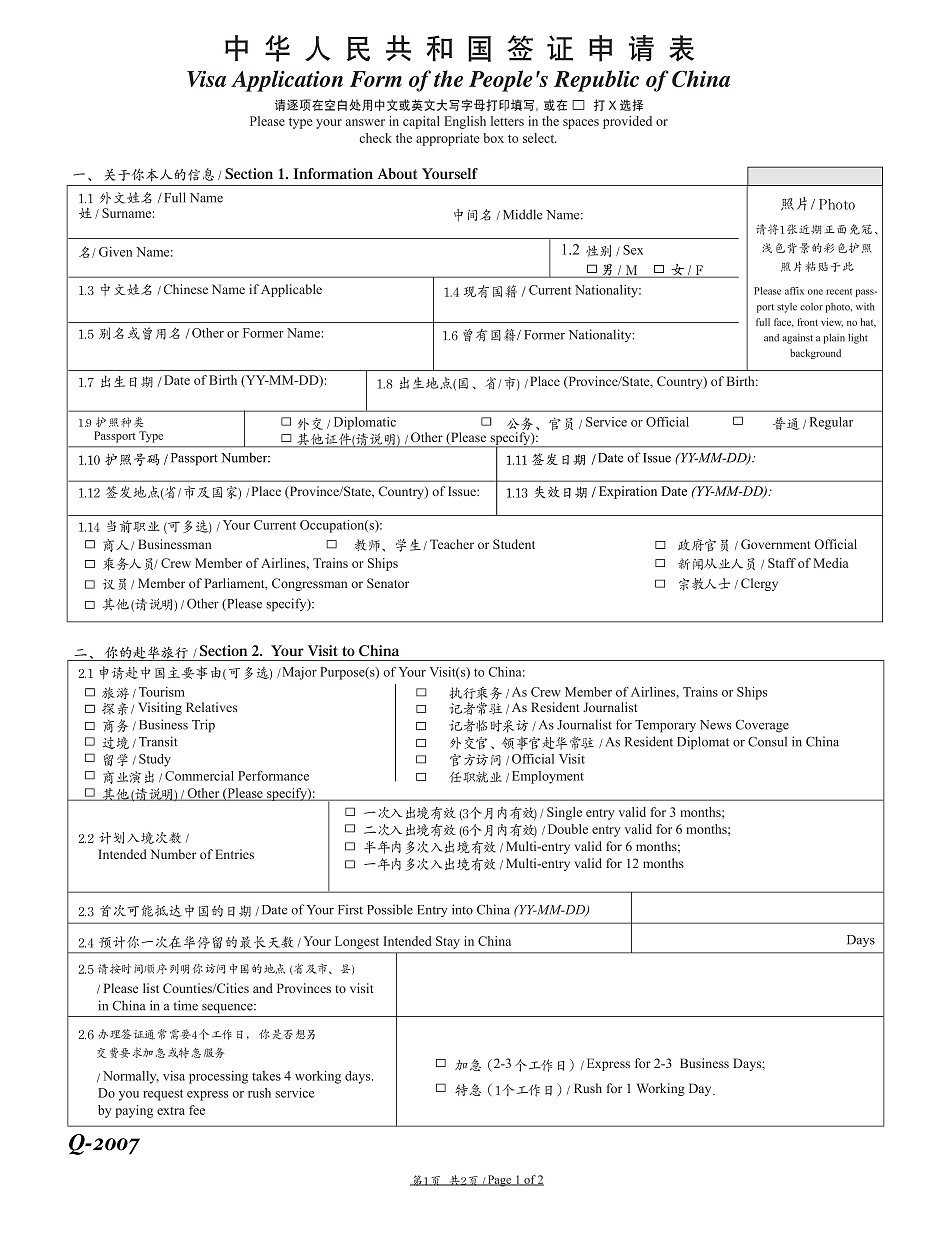  I want to click on Consul, so click(767, 741).
